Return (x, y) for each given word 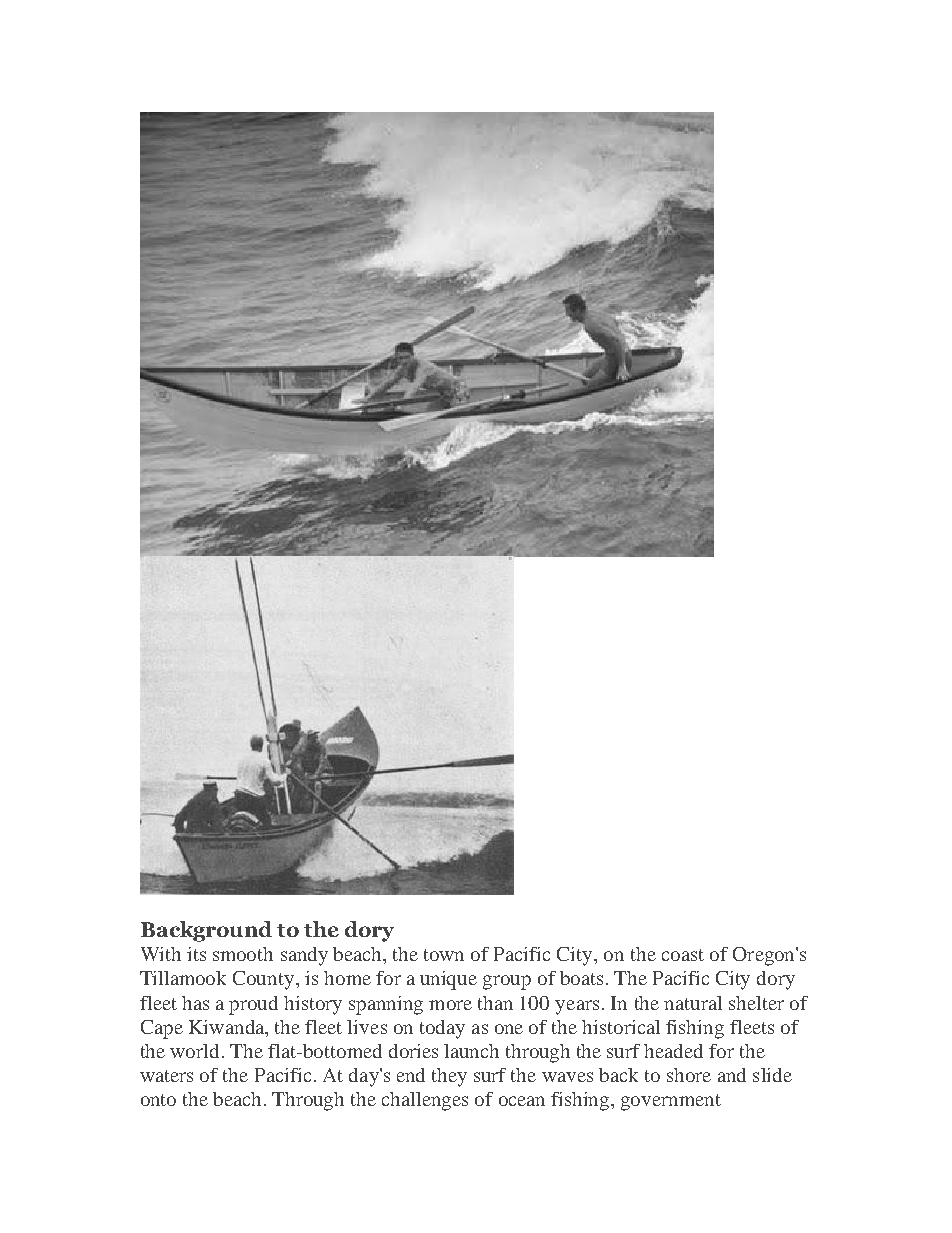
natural (693, 1003)
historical (621, 1027)
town (444, 955)
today (442, 1029)
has (195, 1003)
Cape (162, 1029)
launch (471, 1051)
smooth (243, 954)
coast (683, 955)
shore (689, 1075)
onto (158, 1100)
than (495, 1003)
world (194, 1051)
